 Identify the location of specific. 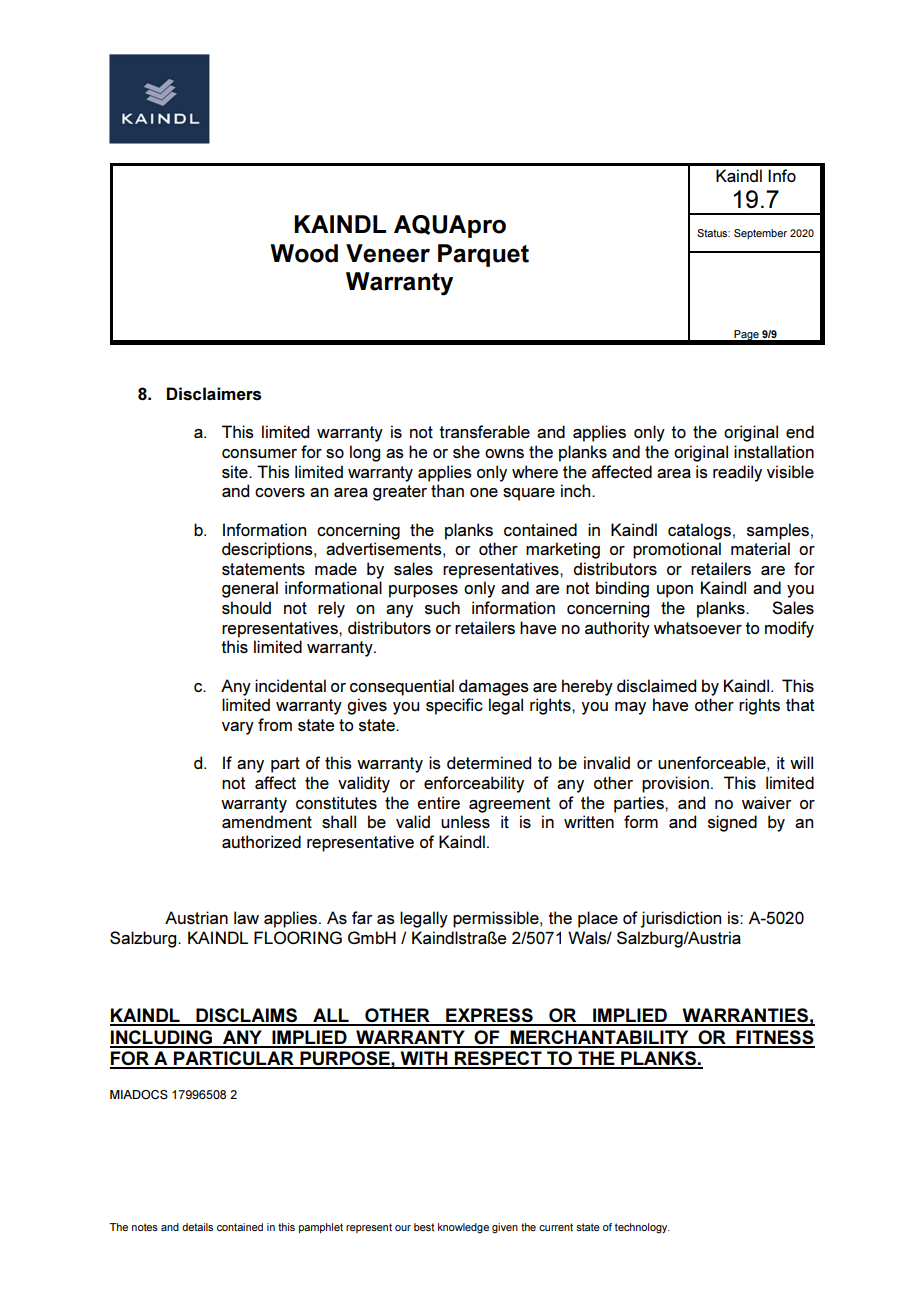
(454, 706).
